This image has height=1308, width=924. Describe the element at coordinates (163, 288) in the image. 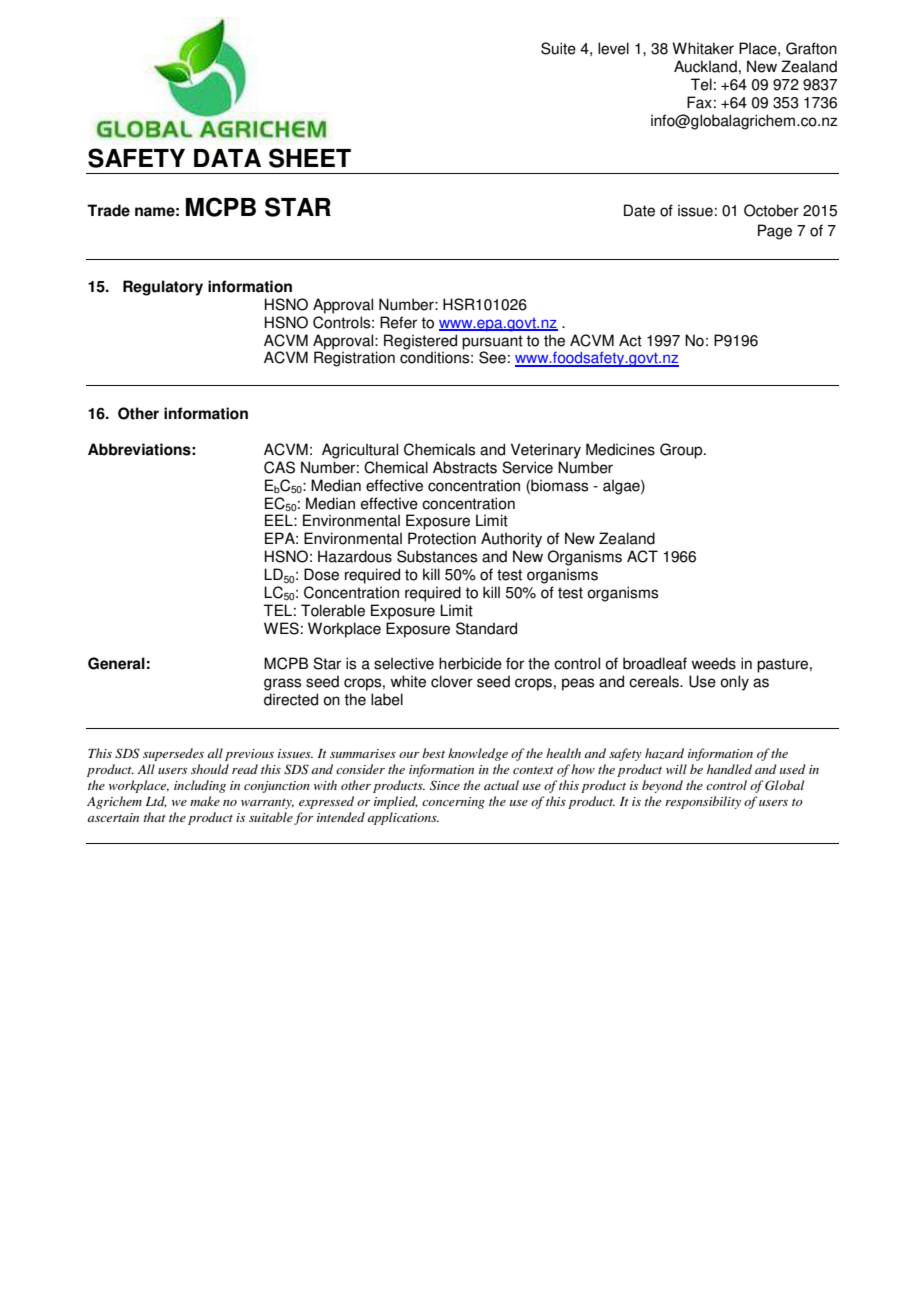

I see `Regulatory` at that location.
